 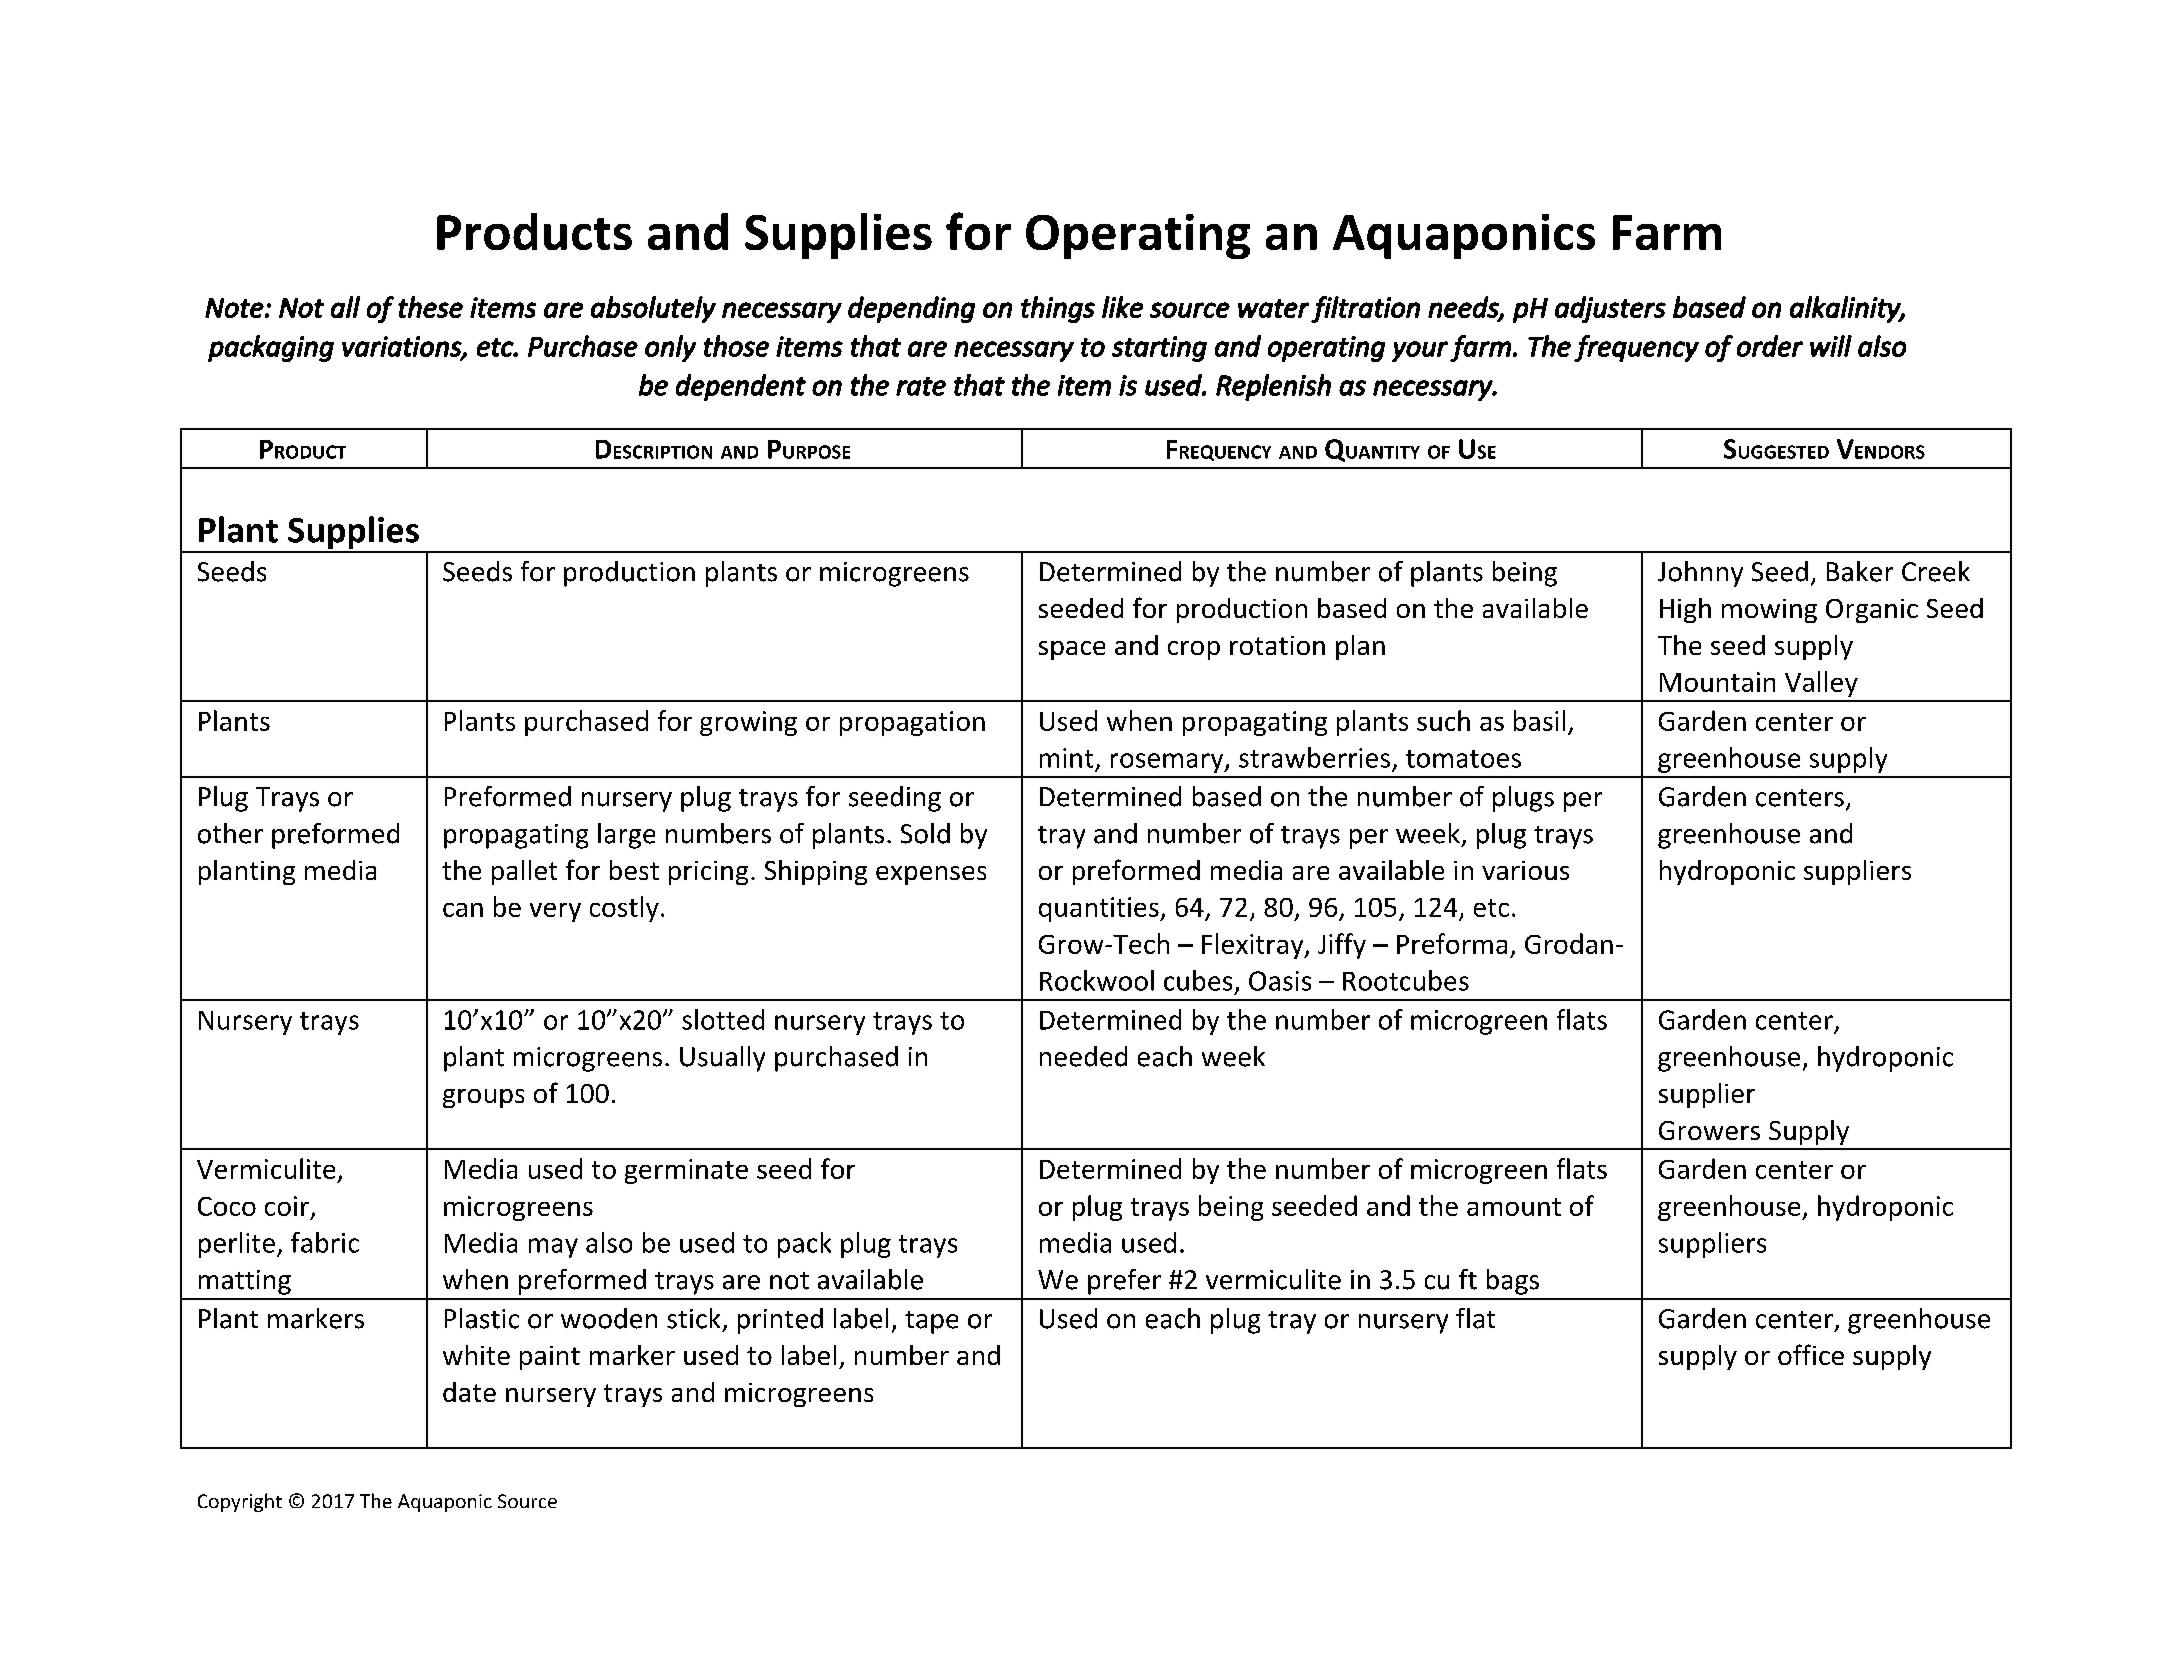 What do you see at coordinates (741, 387) in the image?
I see `dependent` at bounding box center [741, 387].
